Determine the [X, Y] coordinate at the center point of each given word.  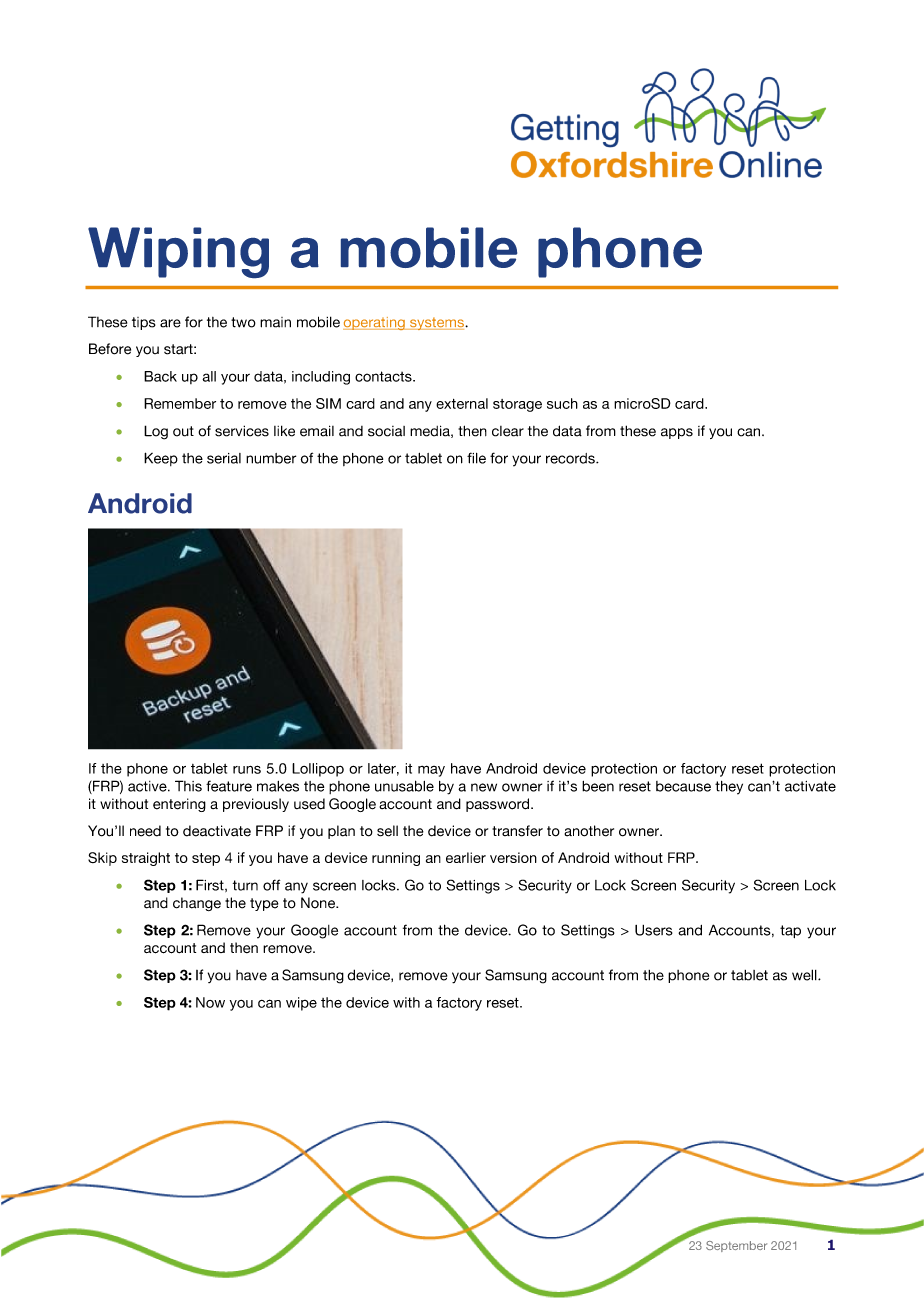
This [188, 786]
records [571, 458]
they [729, 788]
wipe [301, 1004]
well [805, 975]
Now [210, 1002]
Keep [161, 459]
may [431, 771]
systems [437, 323]
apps [677, 433]
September [736, 1246]
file [476, 458]
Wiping [178, 252]
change [197, 904]
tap [790, 931]
